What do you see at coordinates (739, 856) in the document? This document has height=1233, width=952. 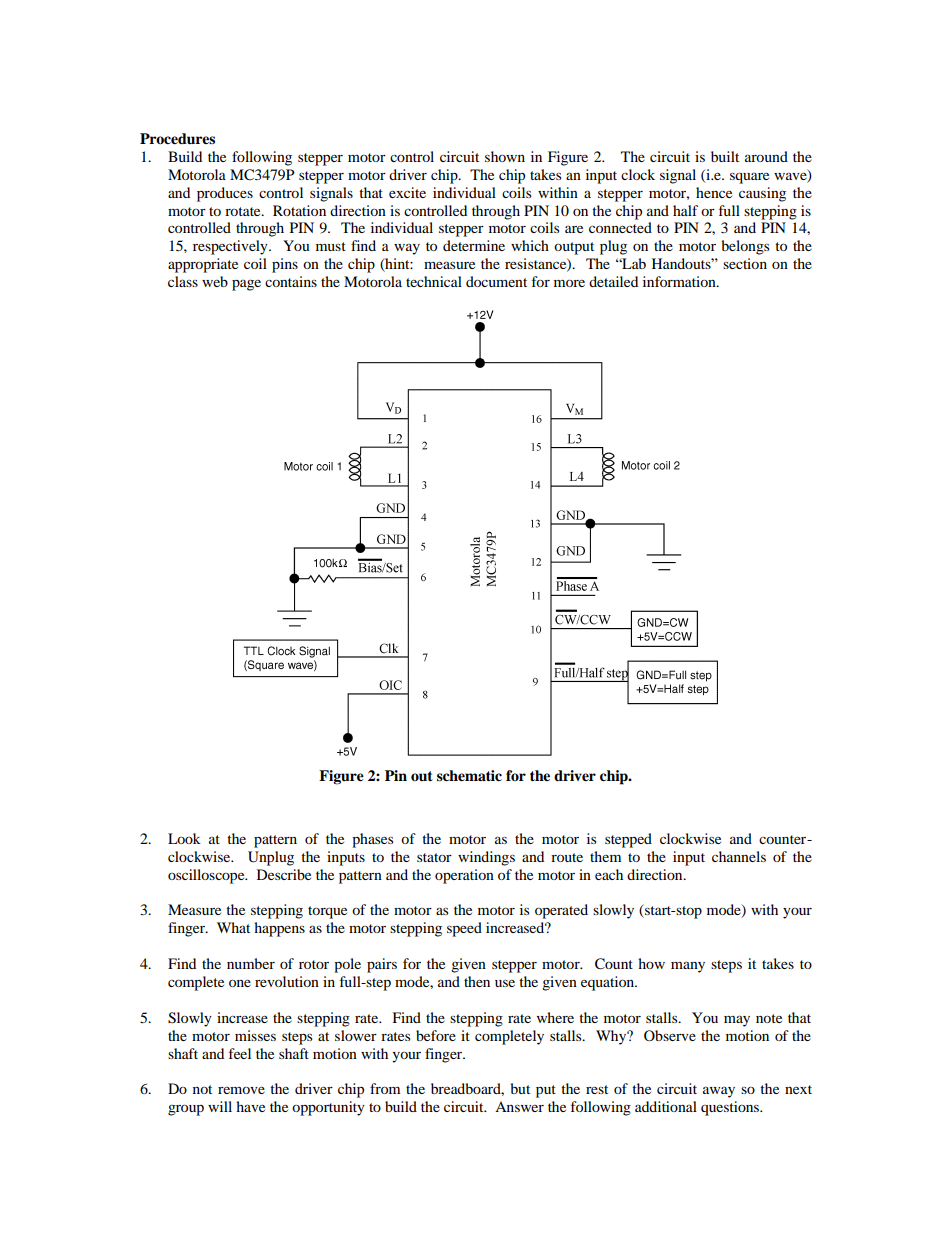 I see `channels` at bounding box center [739, 856].
